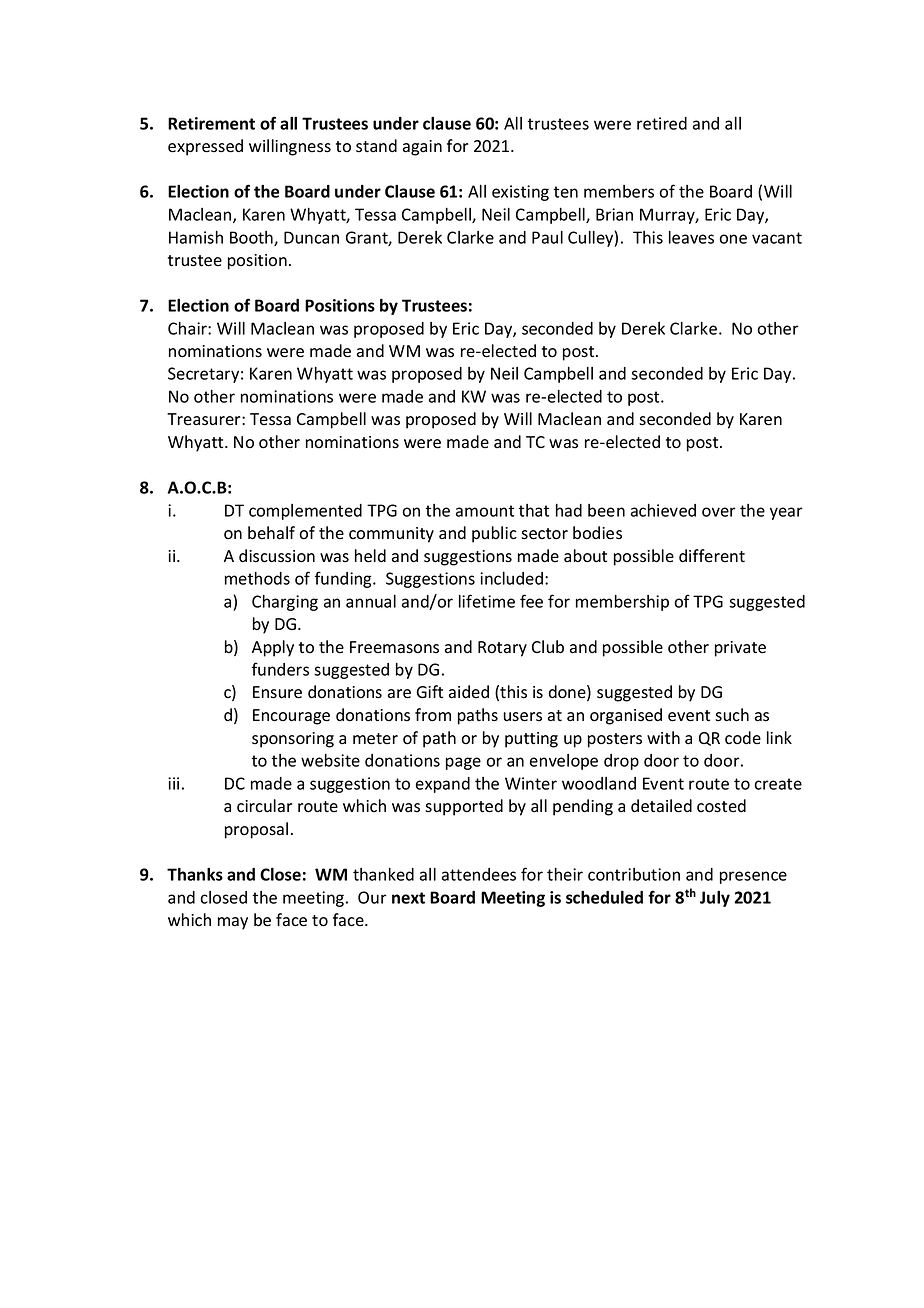  Describe the element at coordinates (740, 649) in the screenshot. I see `private` at that location.
